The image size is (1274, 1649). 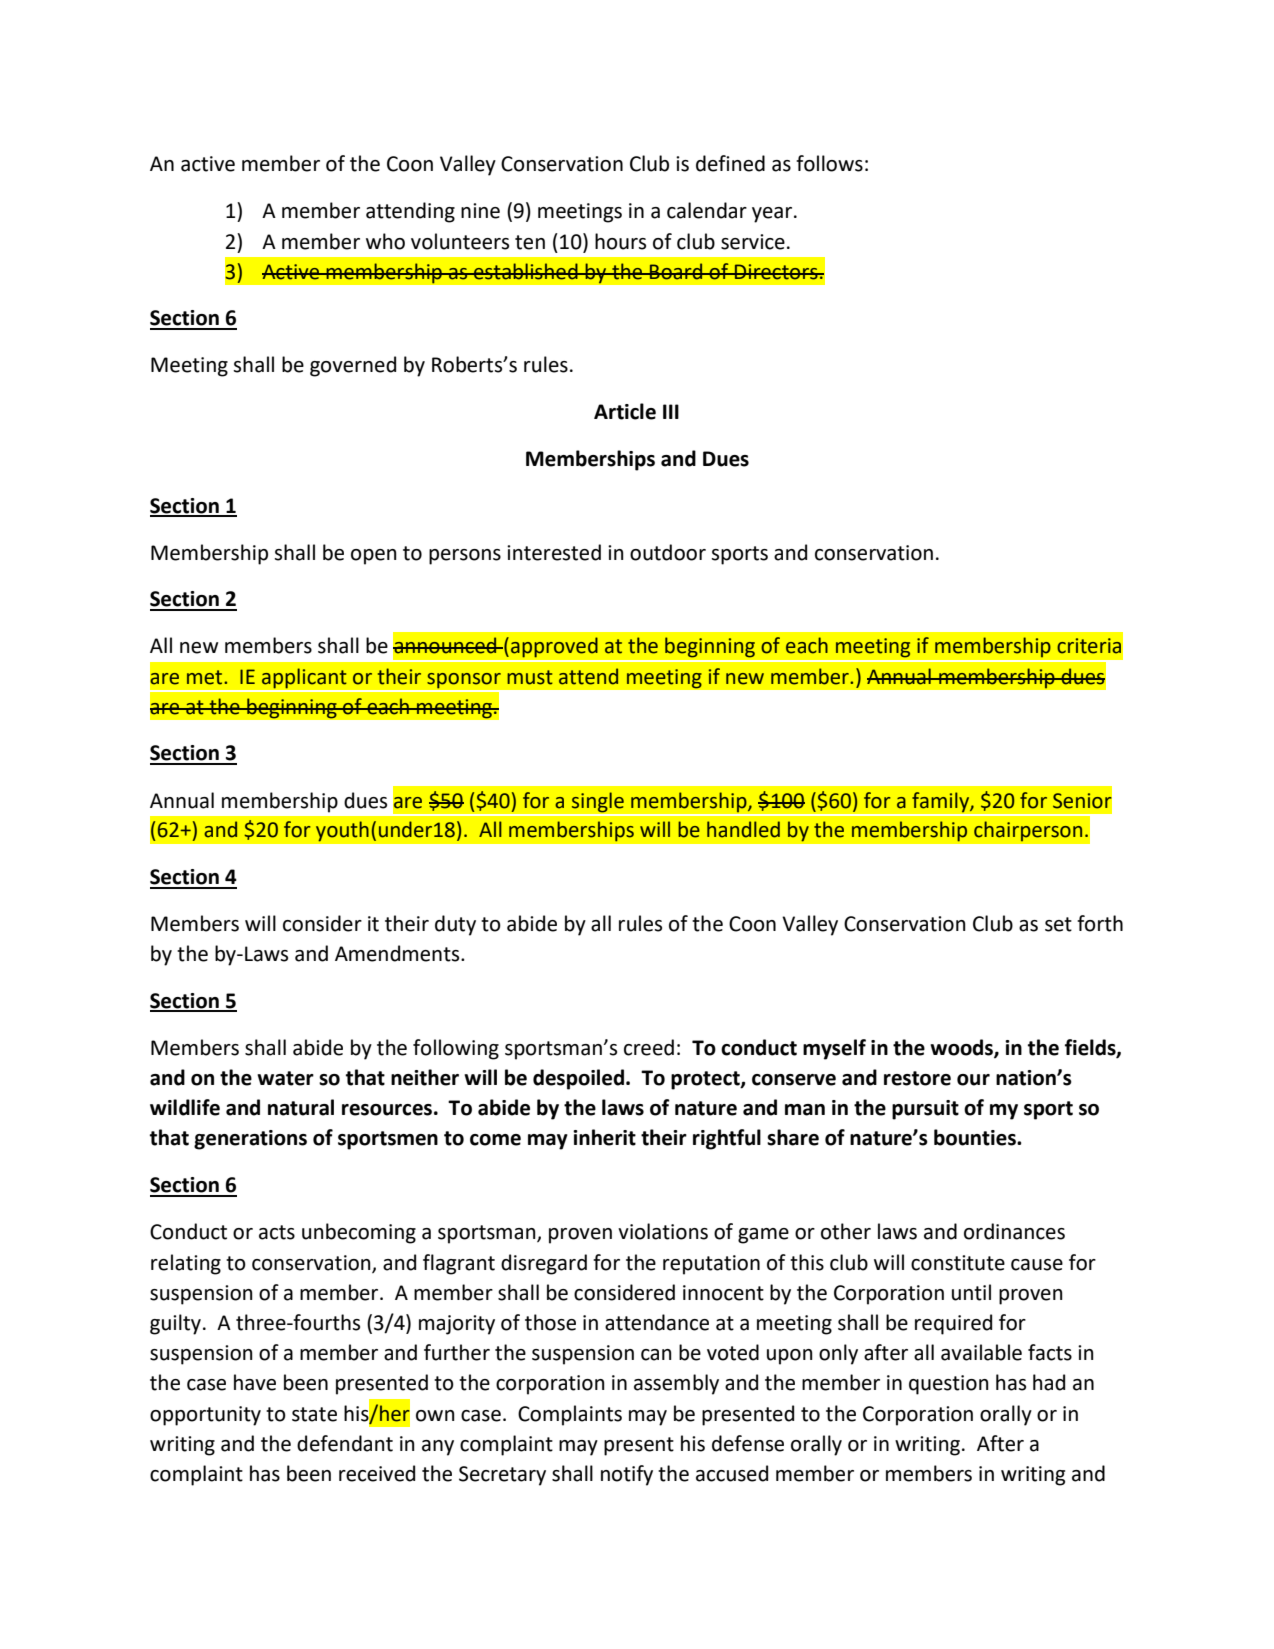 I want to click on chairperson, so click(x=1028, y=831).
